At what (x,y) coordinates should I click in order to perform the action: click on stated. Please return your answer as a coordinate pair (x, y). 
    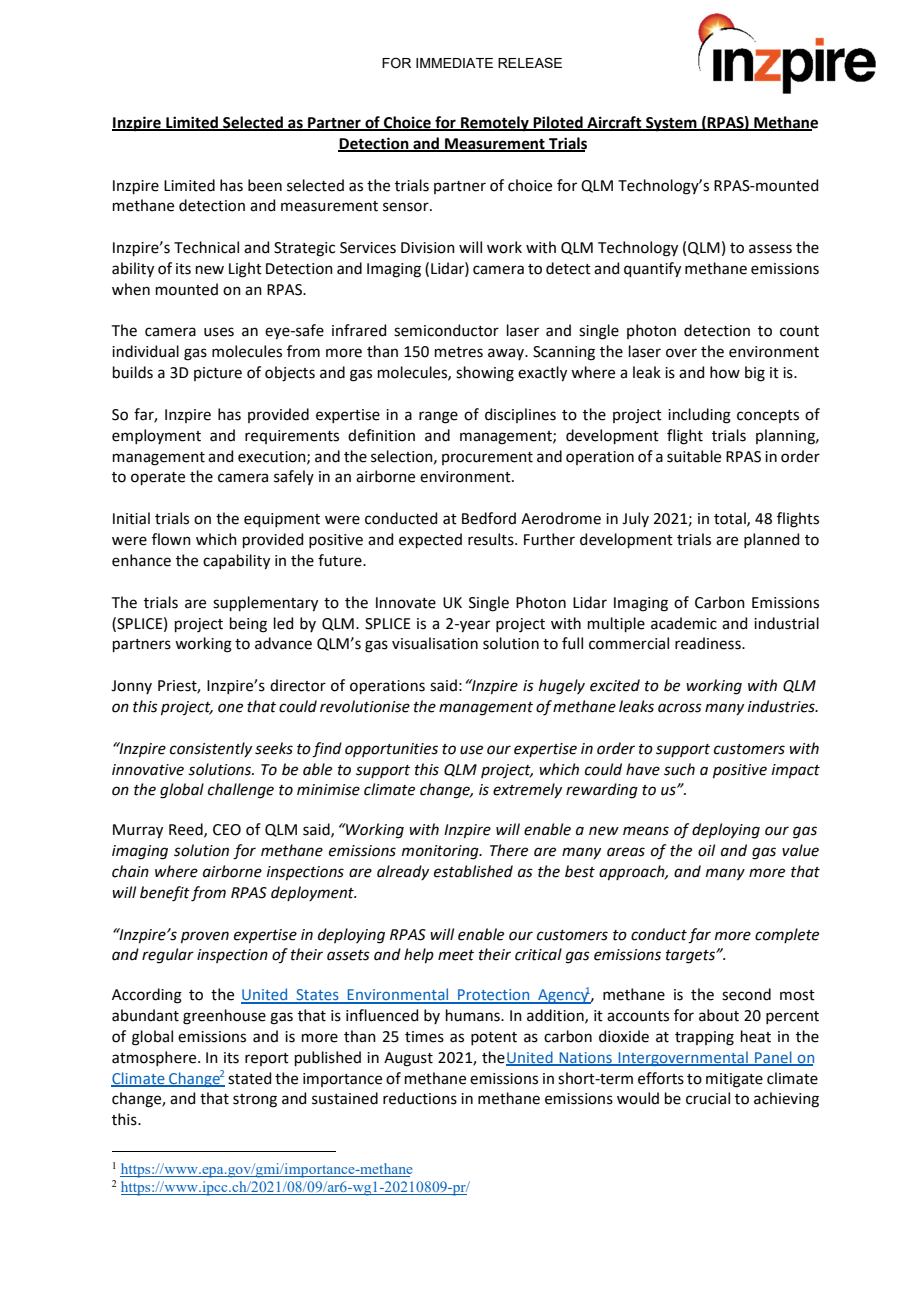
    Looking at the image, I should click on (249, 1078).
